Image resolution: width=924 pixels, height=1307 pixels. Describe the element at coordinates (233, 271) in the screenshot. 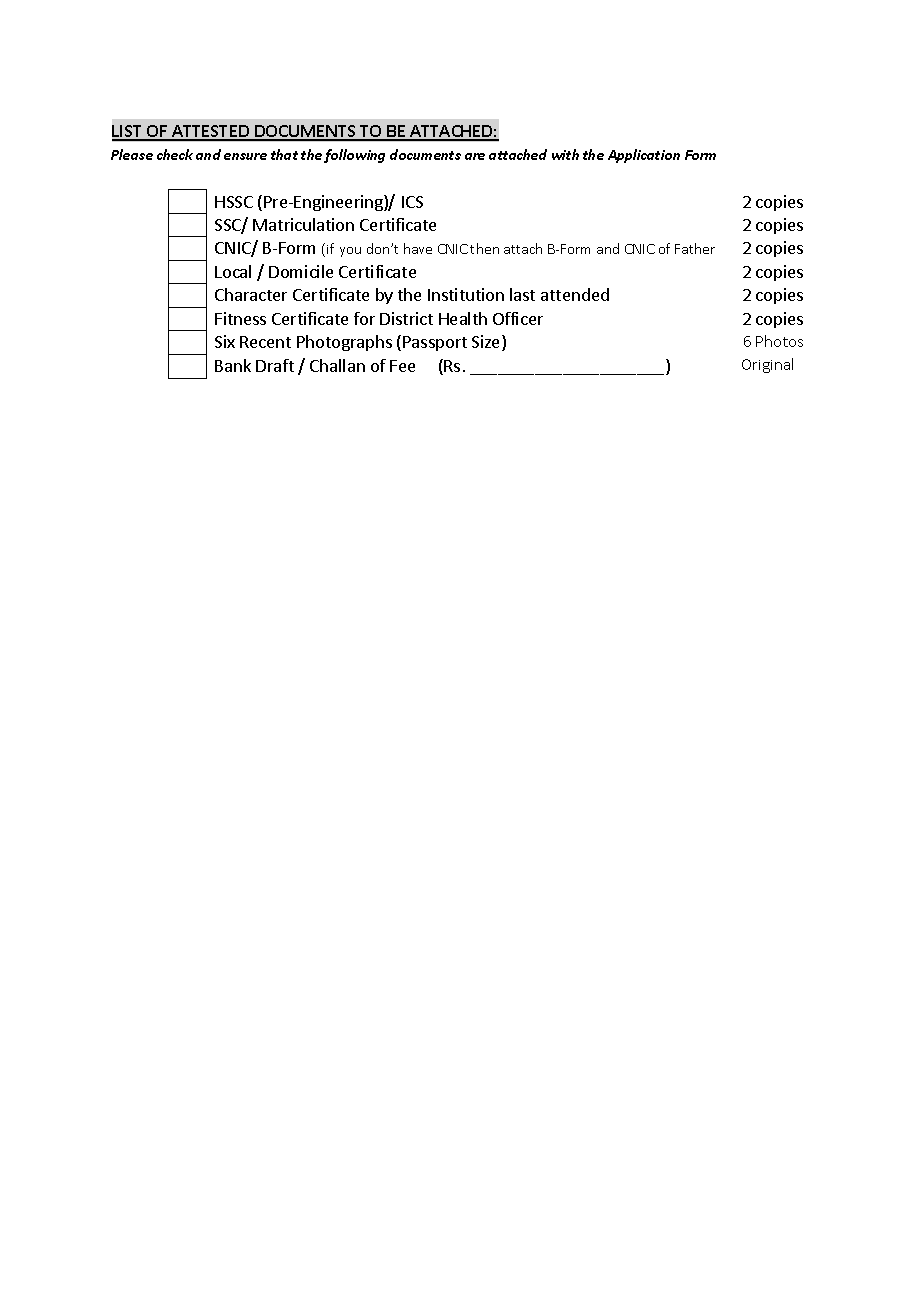

I see `Local` at that location.
